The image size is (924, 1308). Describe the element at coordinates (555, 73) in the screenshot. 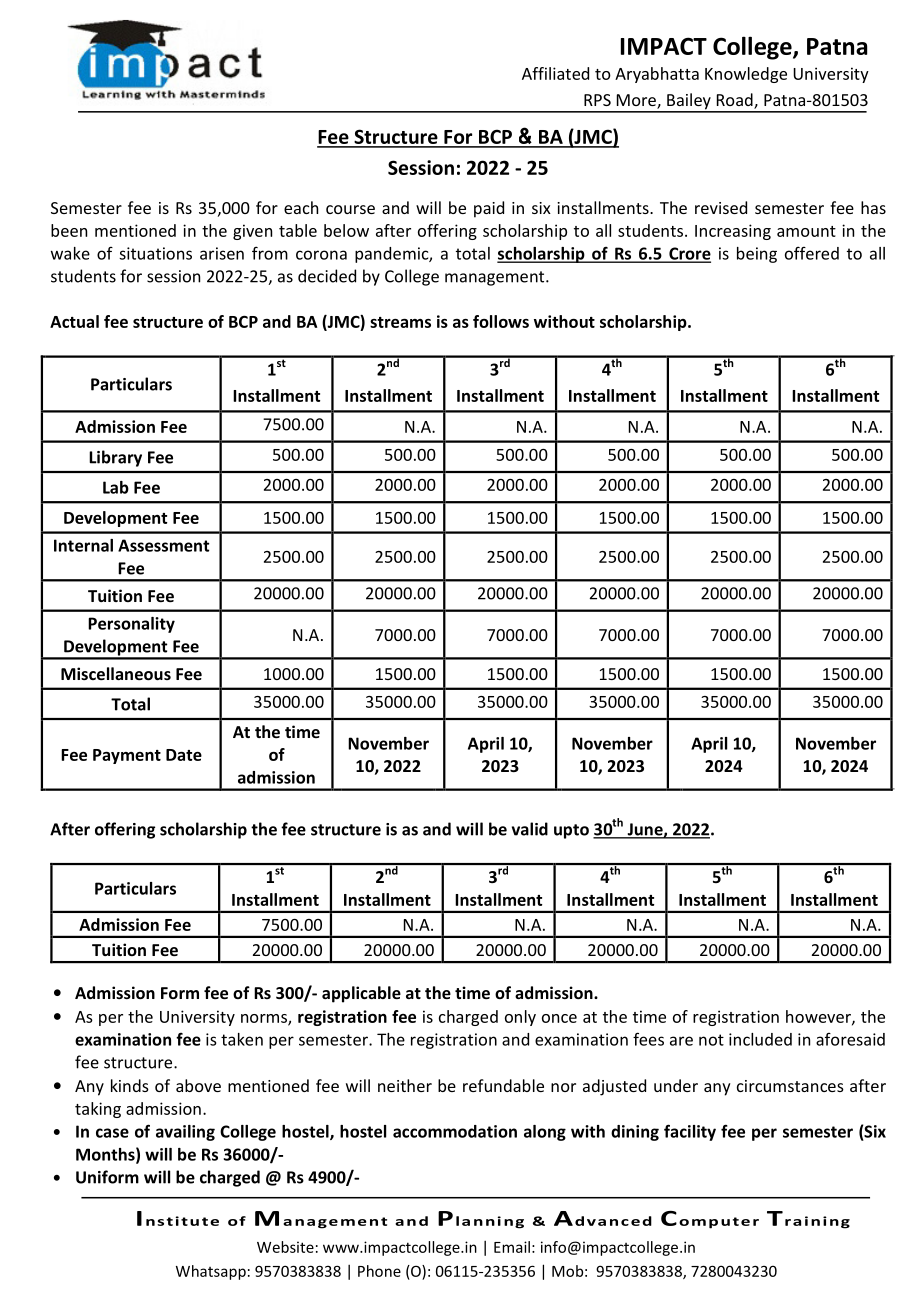

I see `Affiliated` at that location.
